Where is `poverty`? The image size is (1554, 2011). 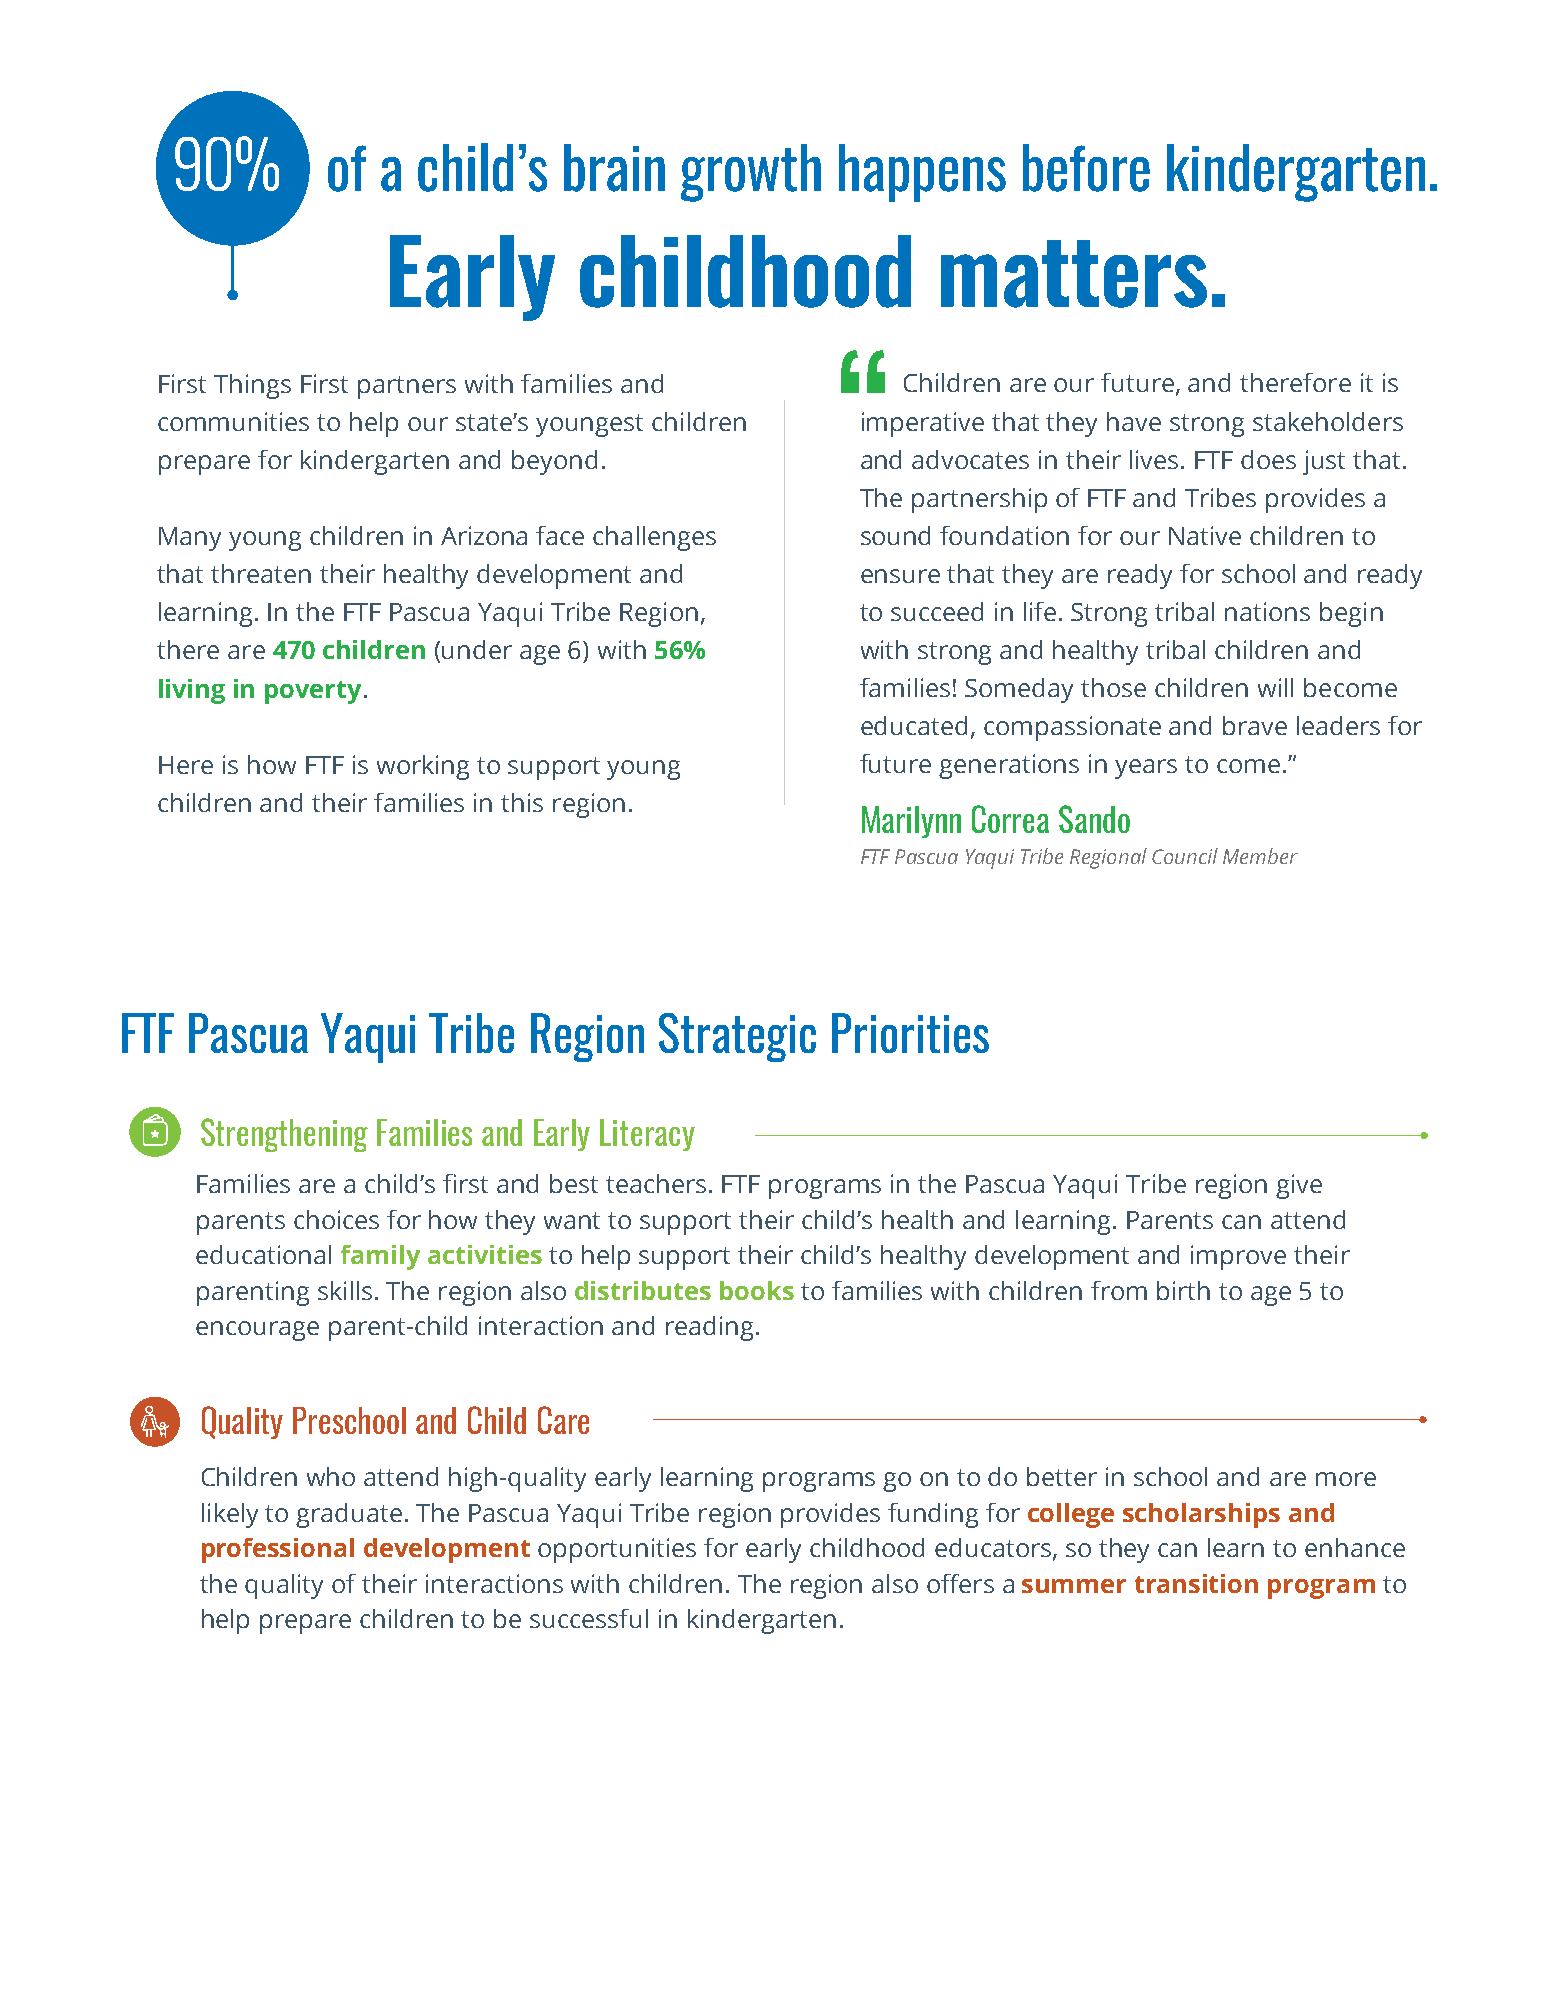 poverty is located at coordinates (313, 692).
